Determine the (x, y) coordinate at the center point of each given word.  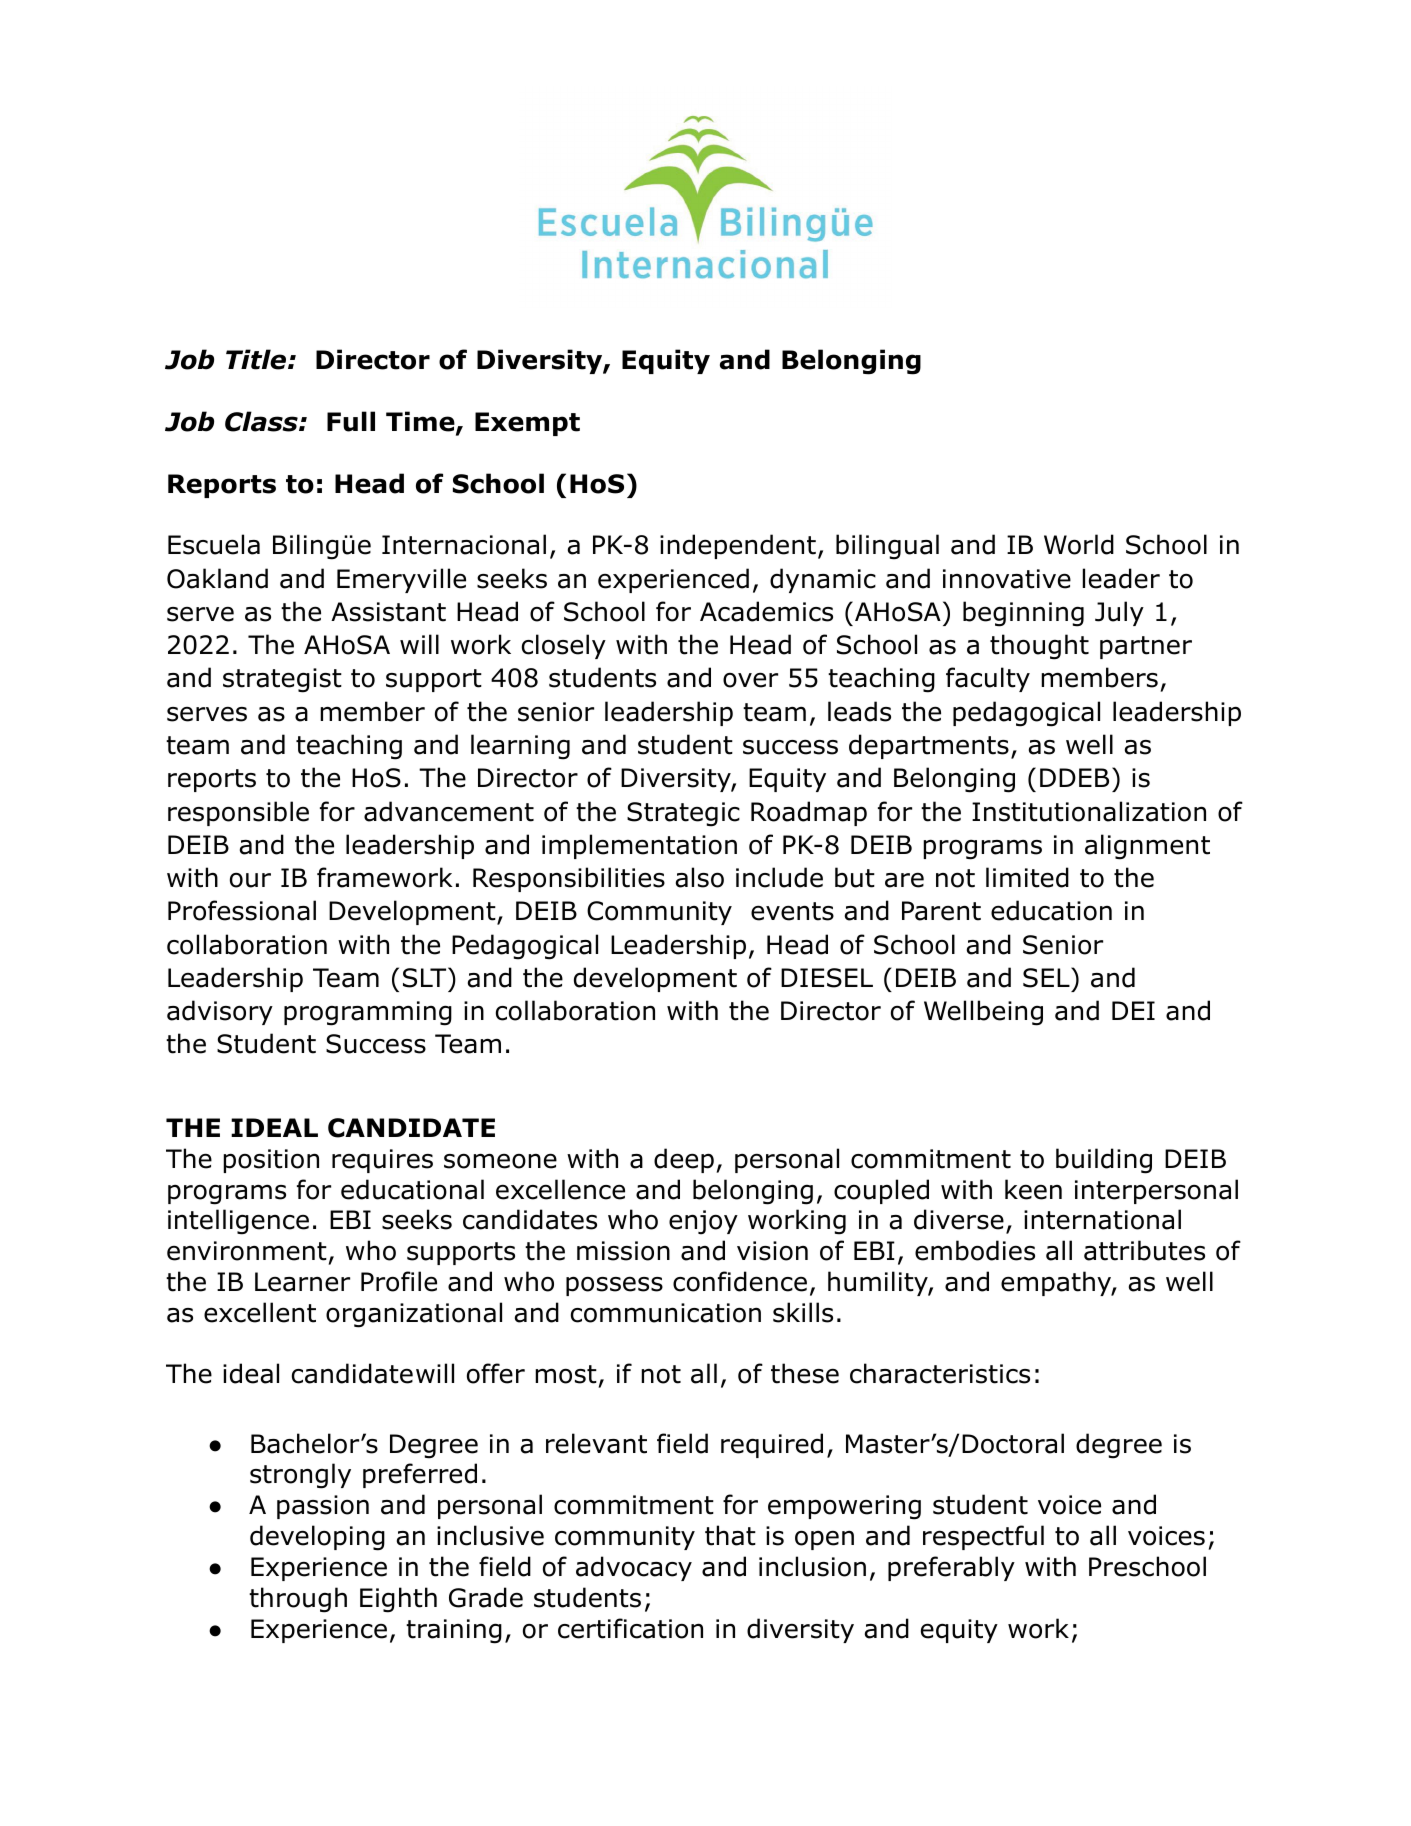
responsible (238, 813)
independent (738, 546)
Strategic (683, 814)
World (1079, 544)
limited (1027, 877)
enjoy (703, 1222)
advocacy (634, 1568)
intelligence (238, 1222)
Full (351, 421)
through (298, 1600)
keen (1033, 1189)
